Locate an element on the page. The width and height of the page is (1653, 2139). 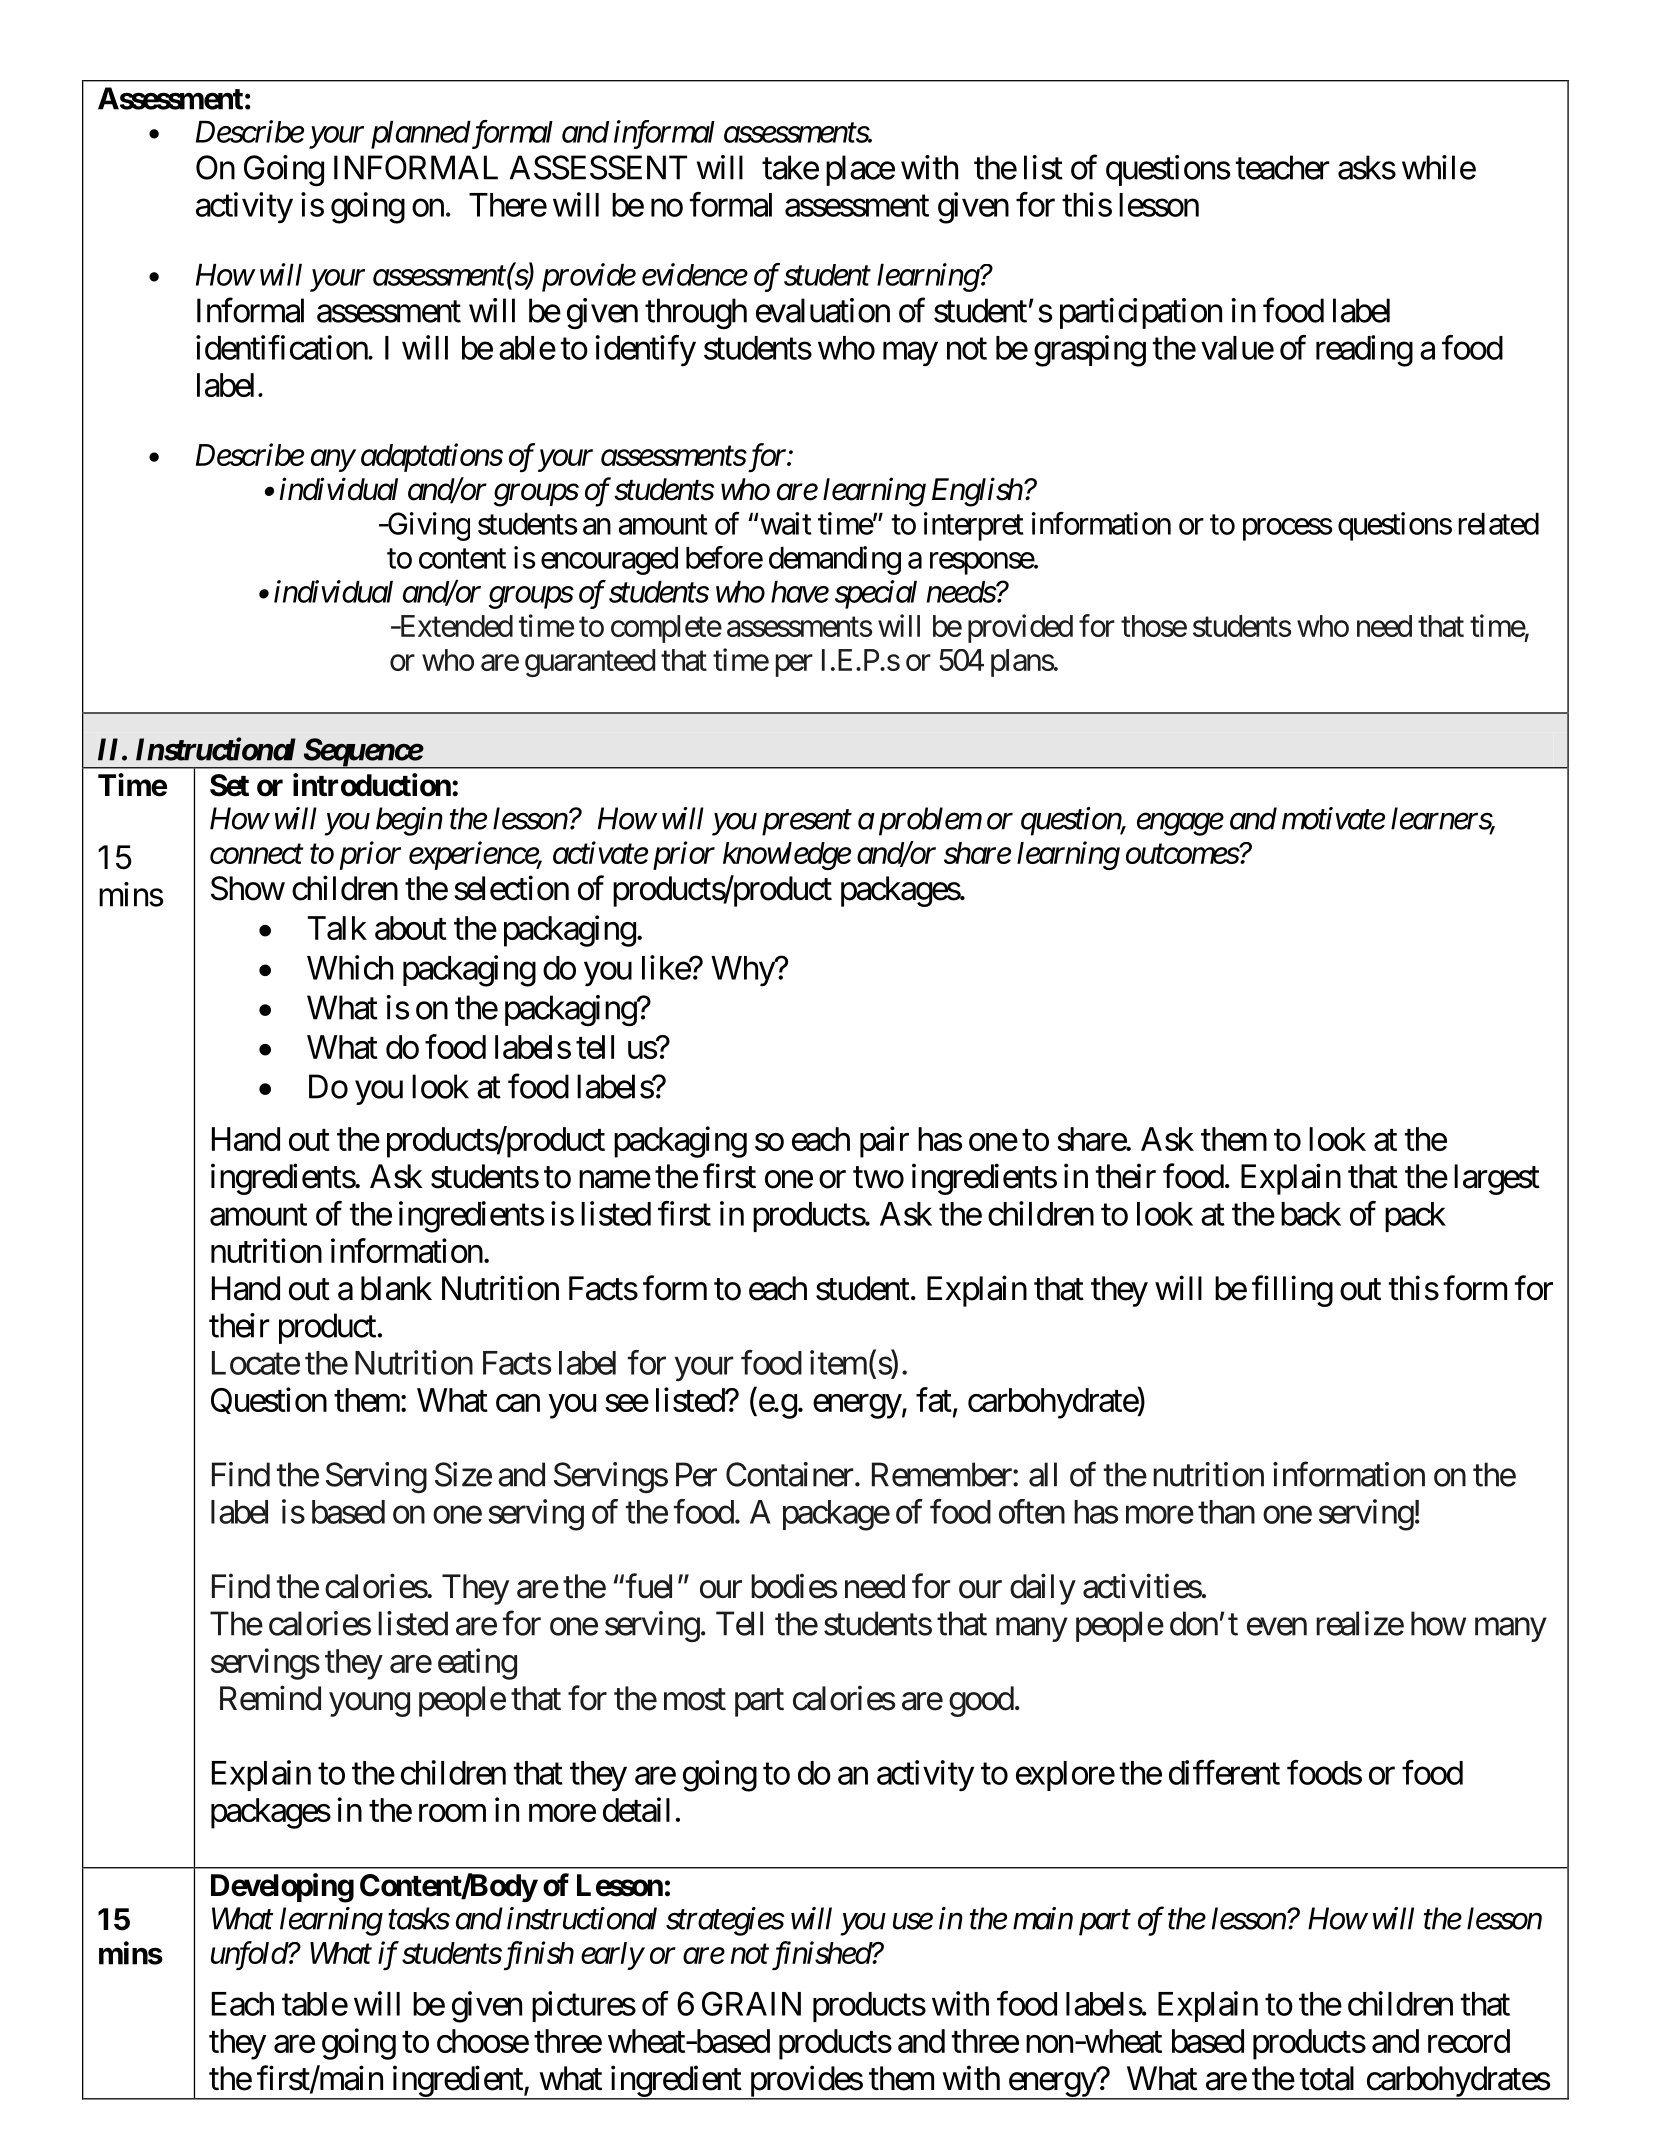
Why is located at coordinates (743, 971).
